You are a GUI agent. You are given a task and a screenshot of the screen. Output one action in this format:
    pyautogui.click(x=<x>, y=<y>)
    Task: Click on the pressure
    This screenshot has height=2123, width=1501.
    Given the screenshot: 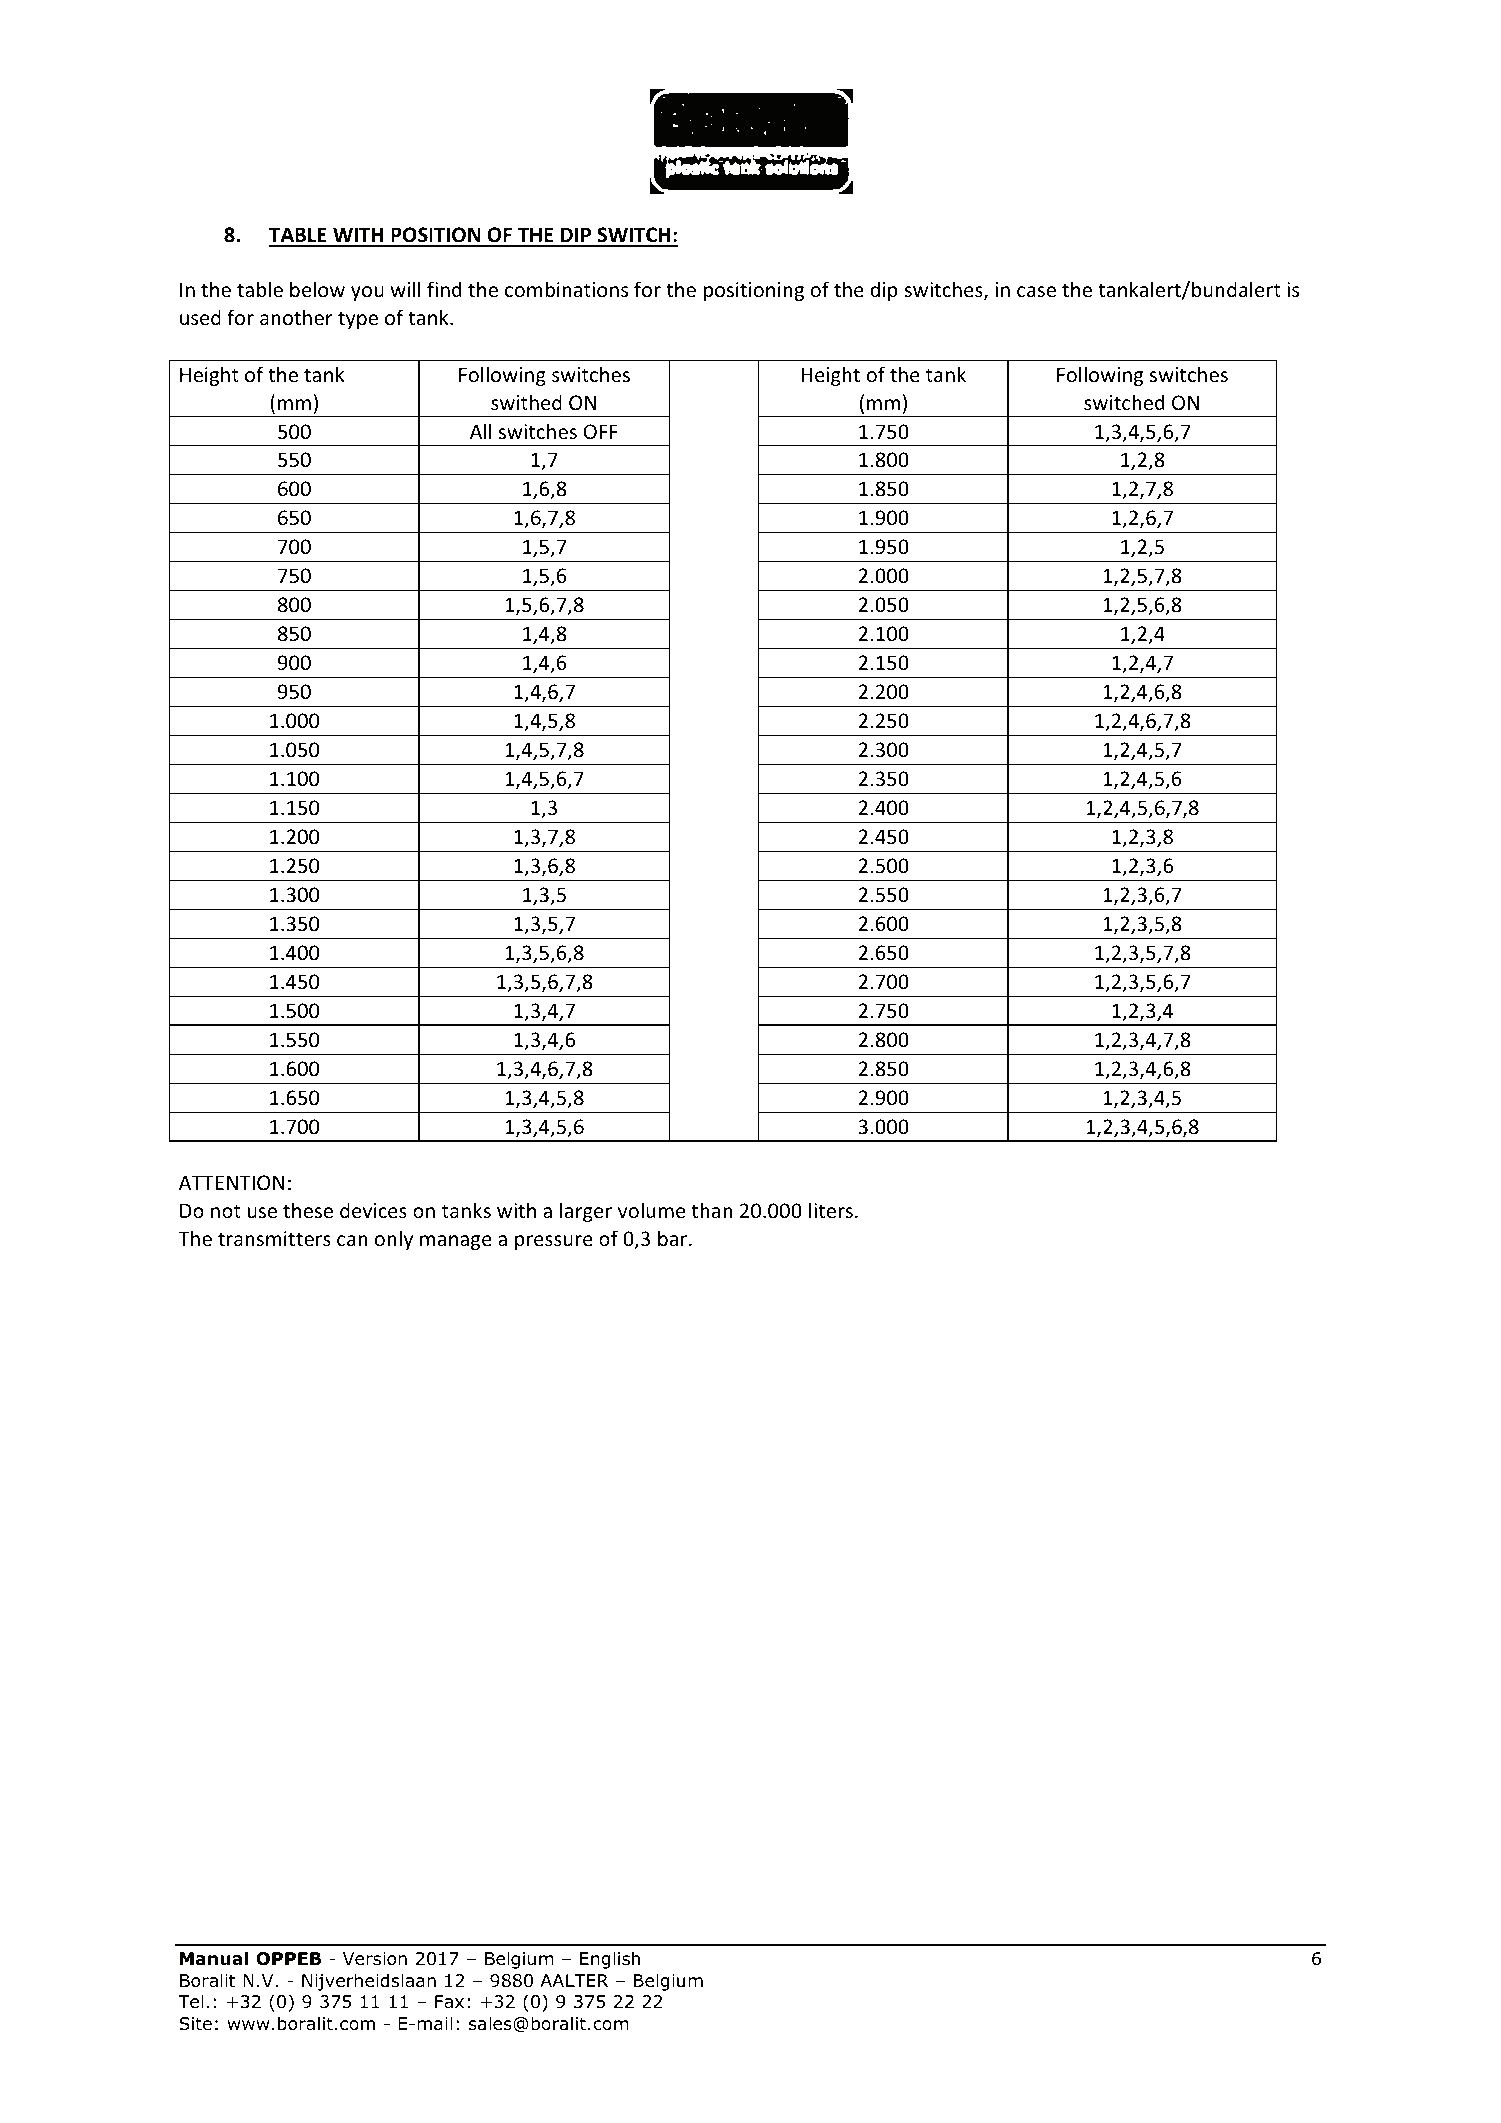 What is the action you would take?
    pyautogui.click(x=554, y=1242)
